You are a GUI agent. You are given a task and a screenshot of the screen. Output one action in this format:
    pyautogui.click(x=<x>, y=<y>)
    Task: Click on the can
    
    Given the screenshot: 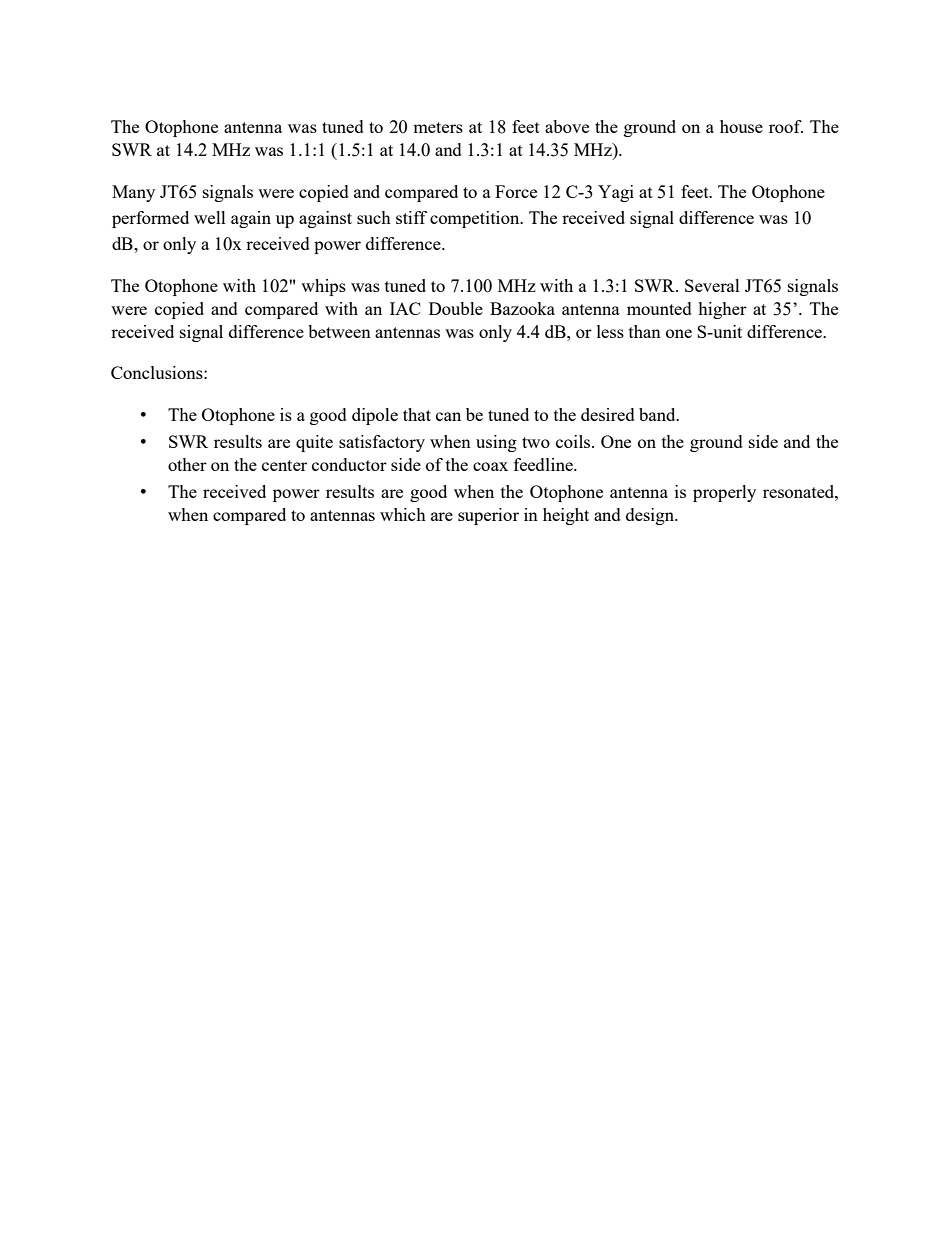 What is the action you would take?
    pyautogui.click(x=448, y=416)
